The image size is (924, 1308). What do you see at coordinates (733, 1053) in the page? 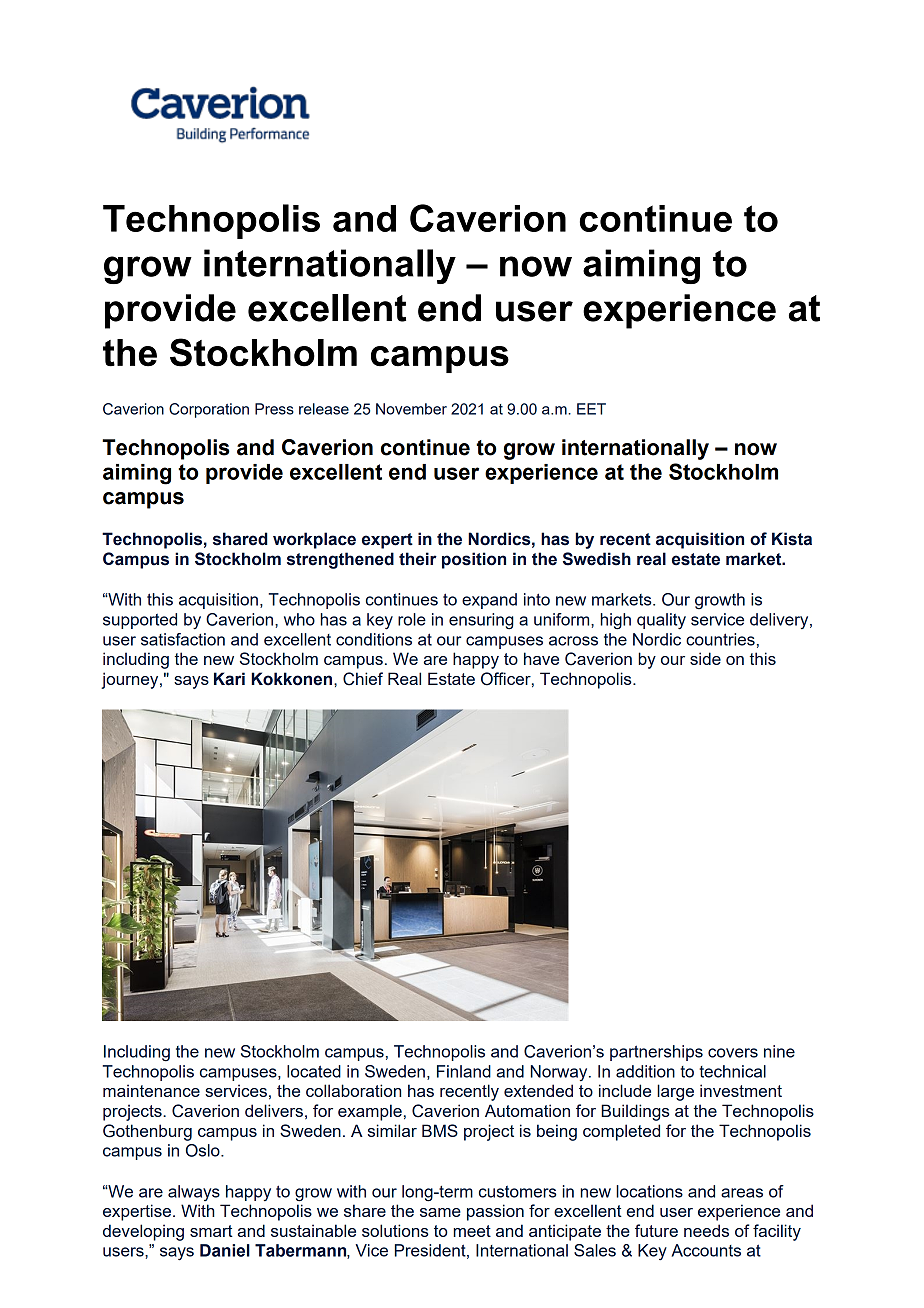
I see `covers` at bounding box center [733, 1053].
